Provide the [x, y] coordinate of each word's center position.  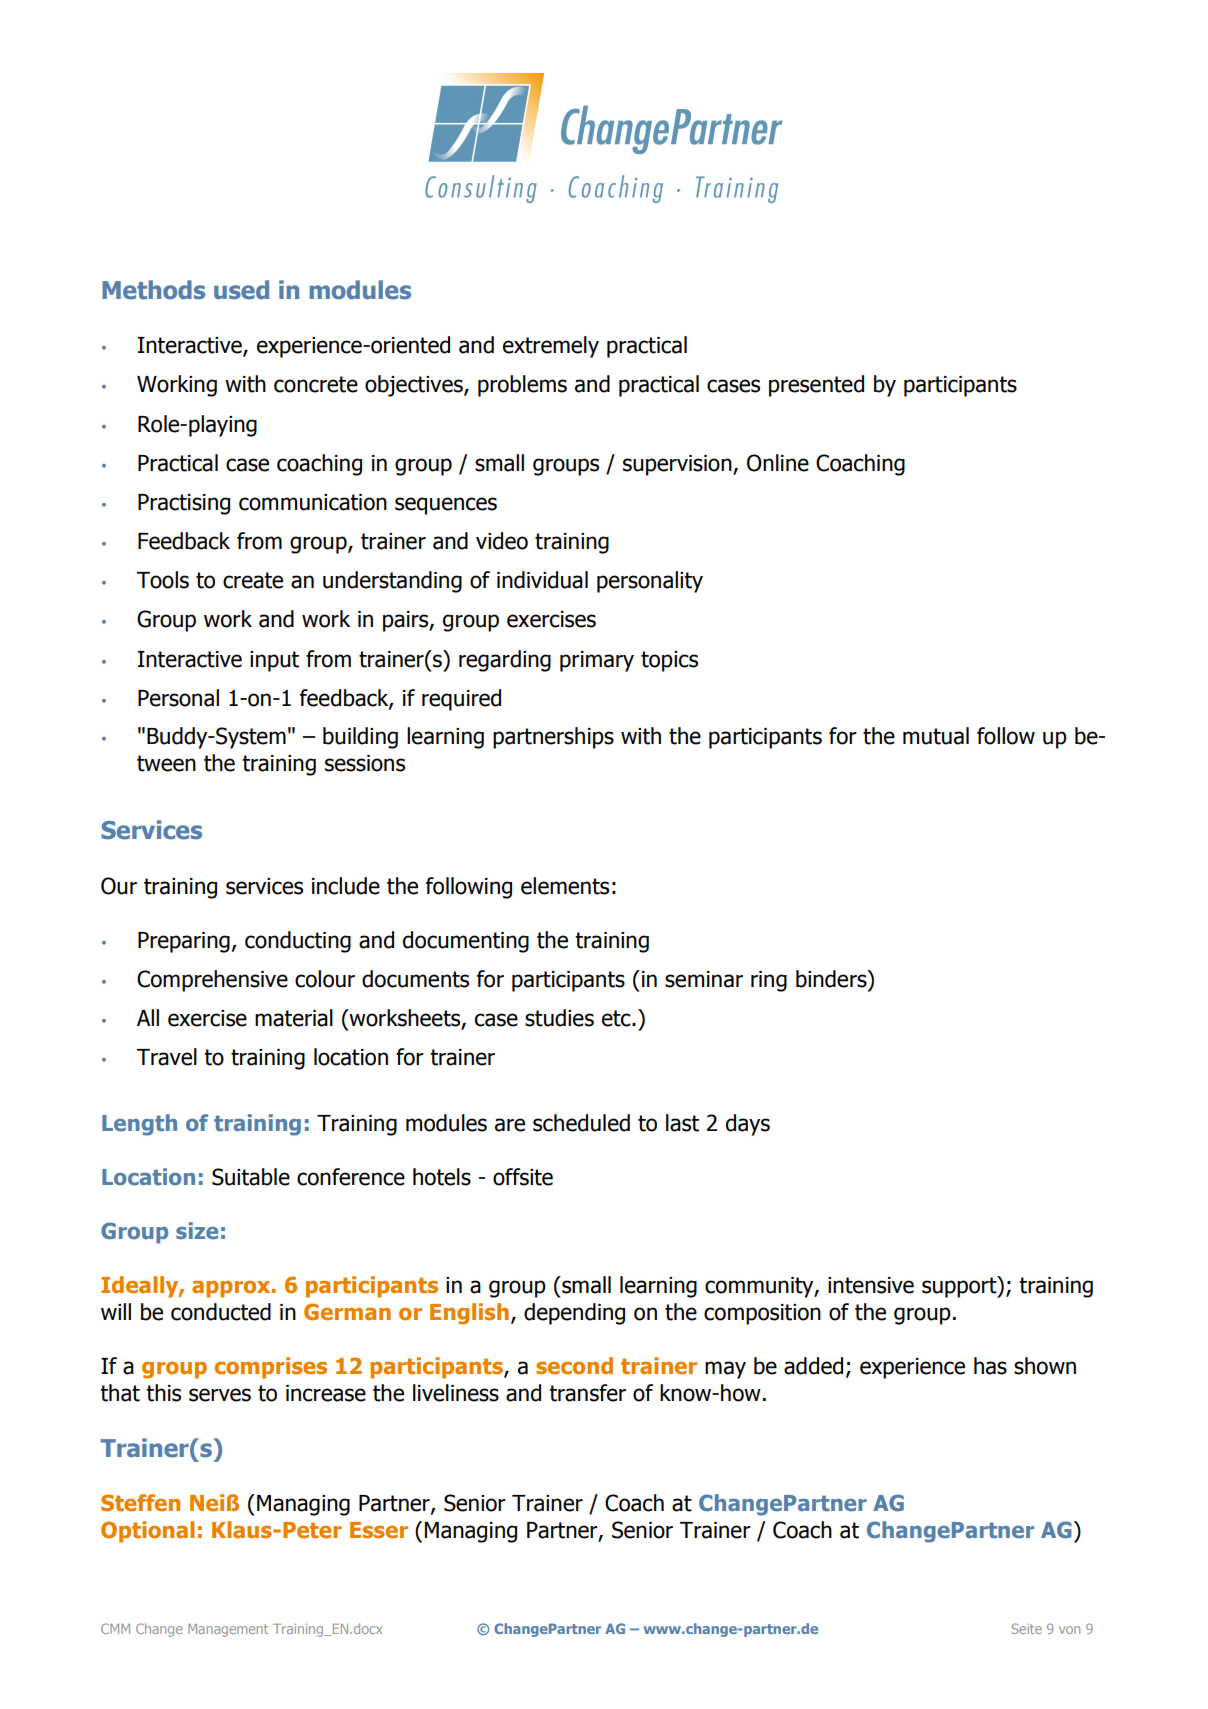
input [274, 661]
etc [617, 1018]
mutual [936, 736]
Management [228, 1630]
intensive [871, 1285]
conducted [221, 1312]
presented [816, 386]
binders [832, 979]
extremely [551, 347]
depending [574, 1314]
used [241, 290]
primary [597, 661]
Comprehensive [212, 981]
